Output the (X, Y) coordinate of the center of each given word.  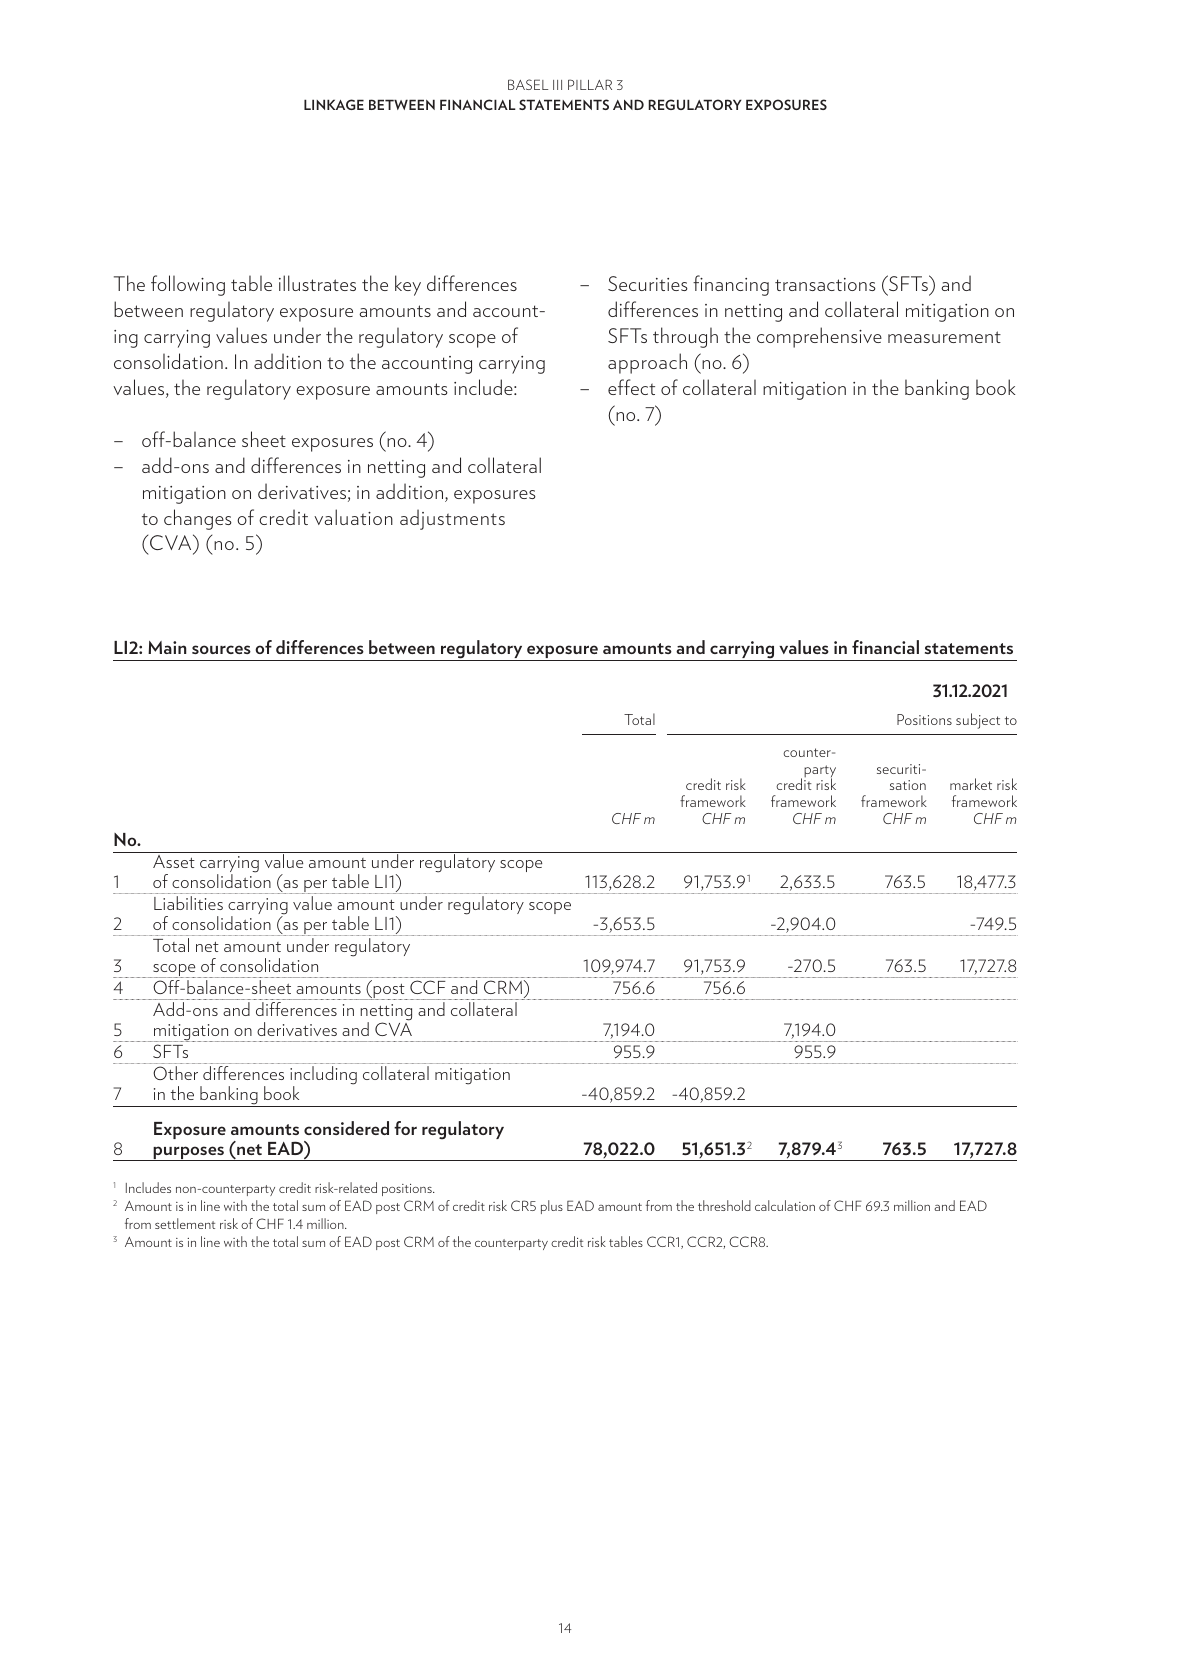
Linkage (334, 104)
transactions (825, 284)
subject (978, 721)
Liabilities (188, 903)
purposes (188, 1153)
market (971, 784)
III (557, 85)
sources (221, 649)
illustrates (317, 283)
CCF (428, 987)
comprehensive (819, 337)
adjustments (452, 519)
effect (631, 387)
